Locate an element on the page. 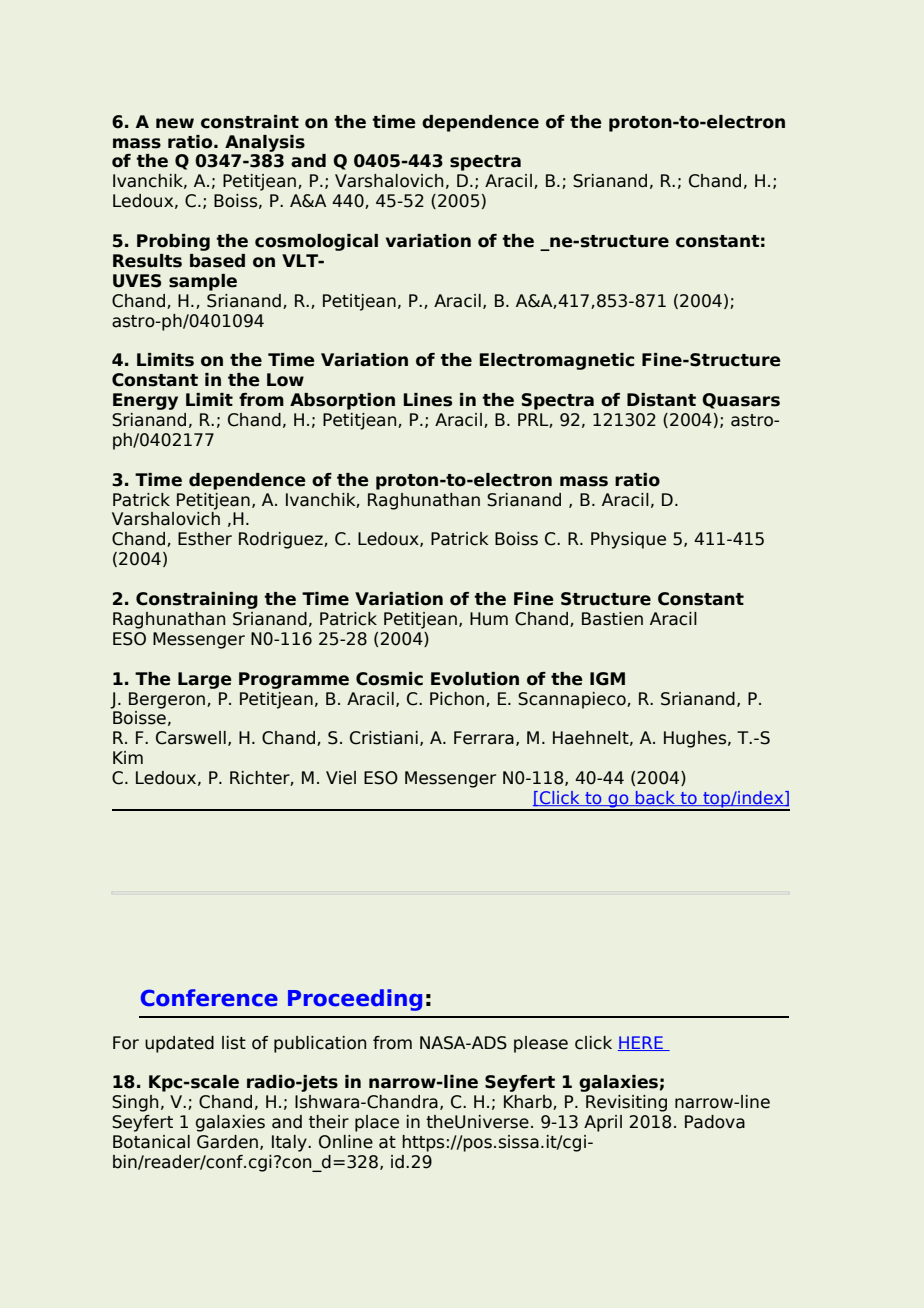 The width and height of the page is (924, 1308). Bastien is located at coordinates (612, 619).
